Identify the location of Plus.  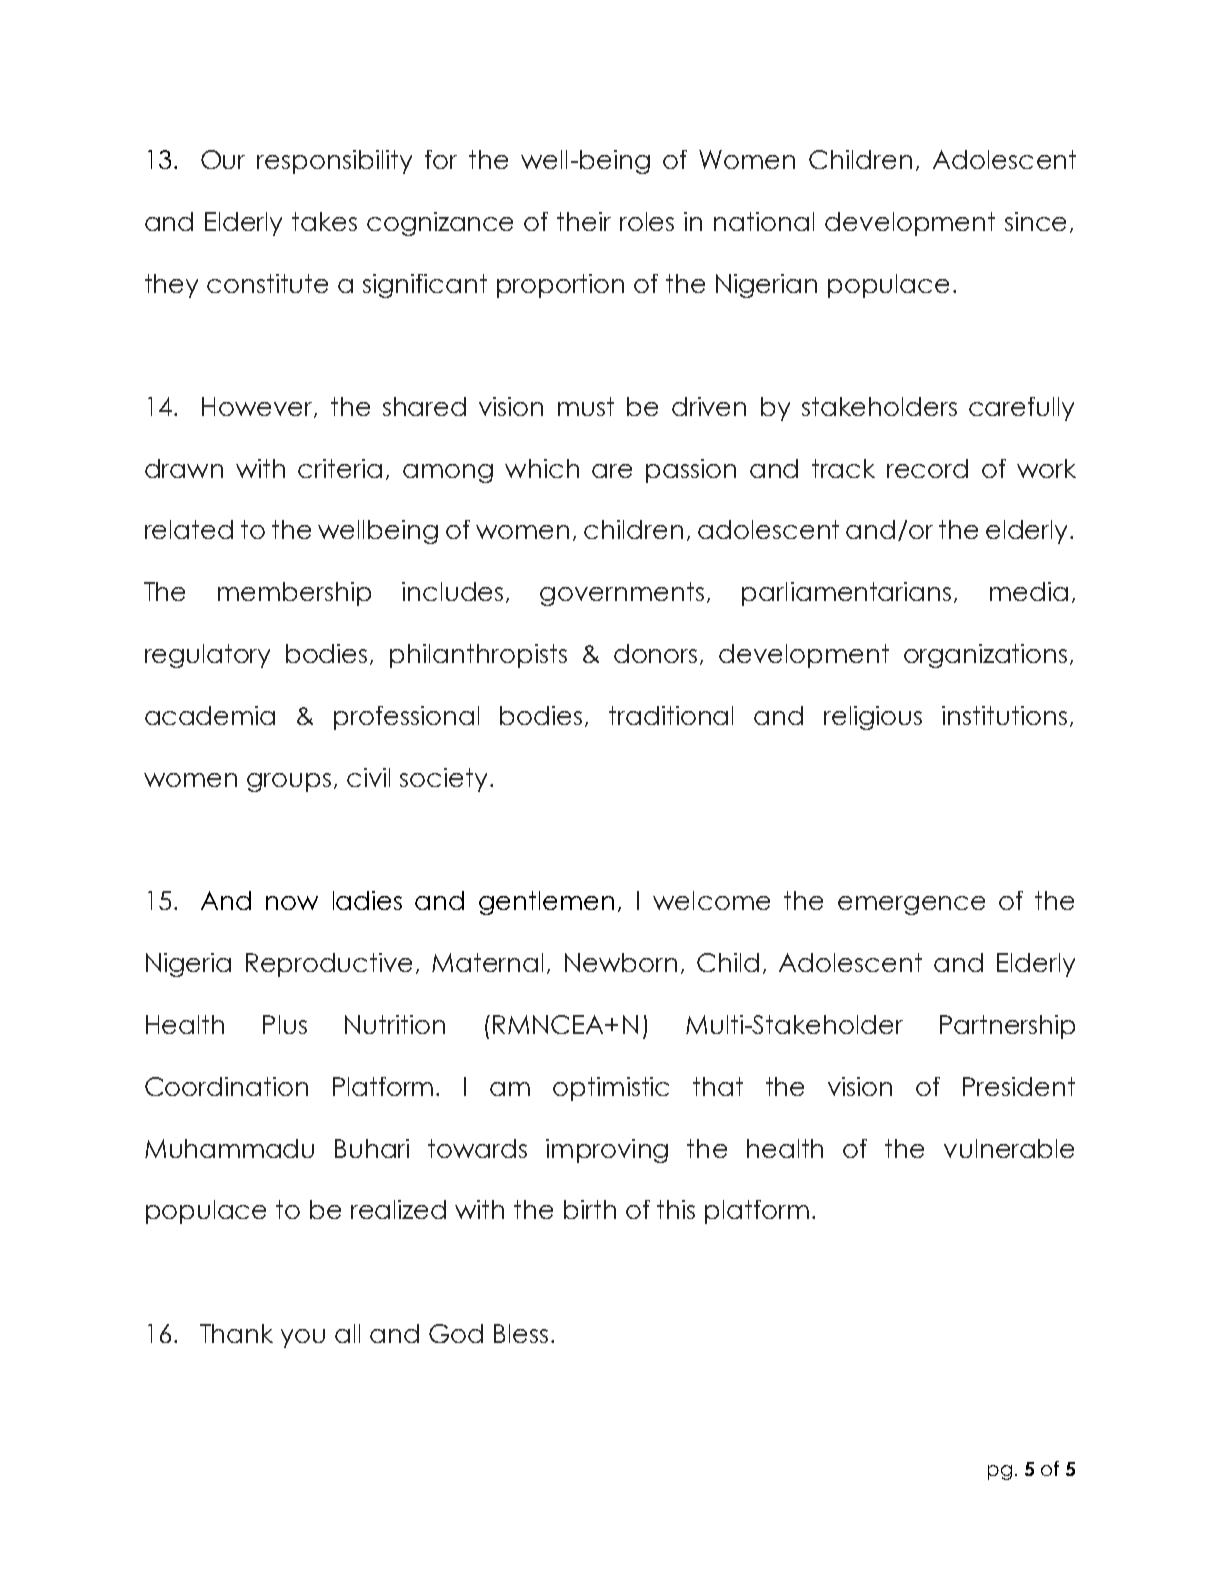
(285, 1024).
